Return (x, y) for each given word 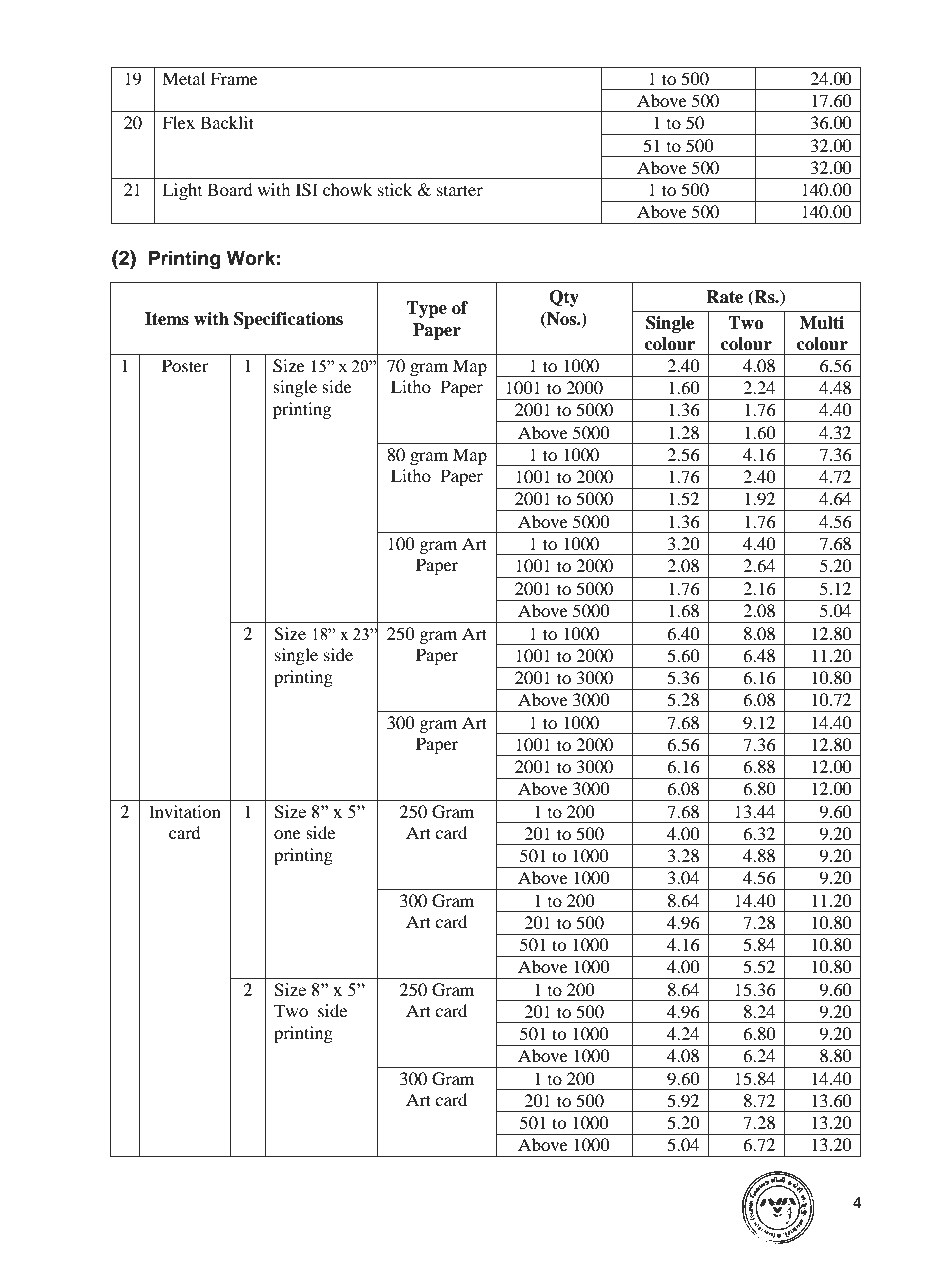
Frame (234, 78)
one (287, 834)
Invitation (185, 811)
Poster (185, 365)
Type (426, 309)
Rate (724, 297)
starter (460, 190)
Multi (822, 323)
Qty (564, 298)
